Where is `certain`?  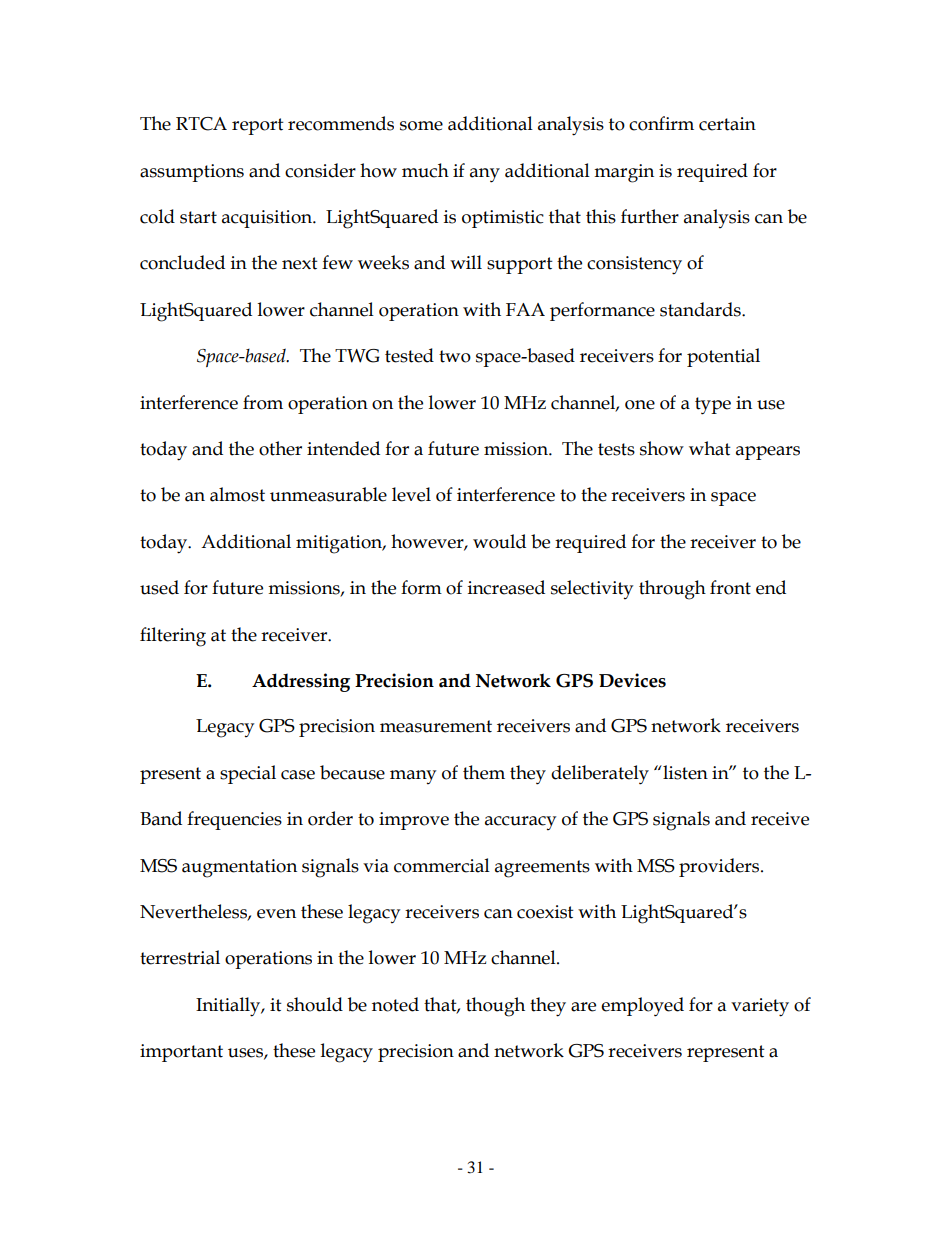 certain is located at coordinates (727, 124).
